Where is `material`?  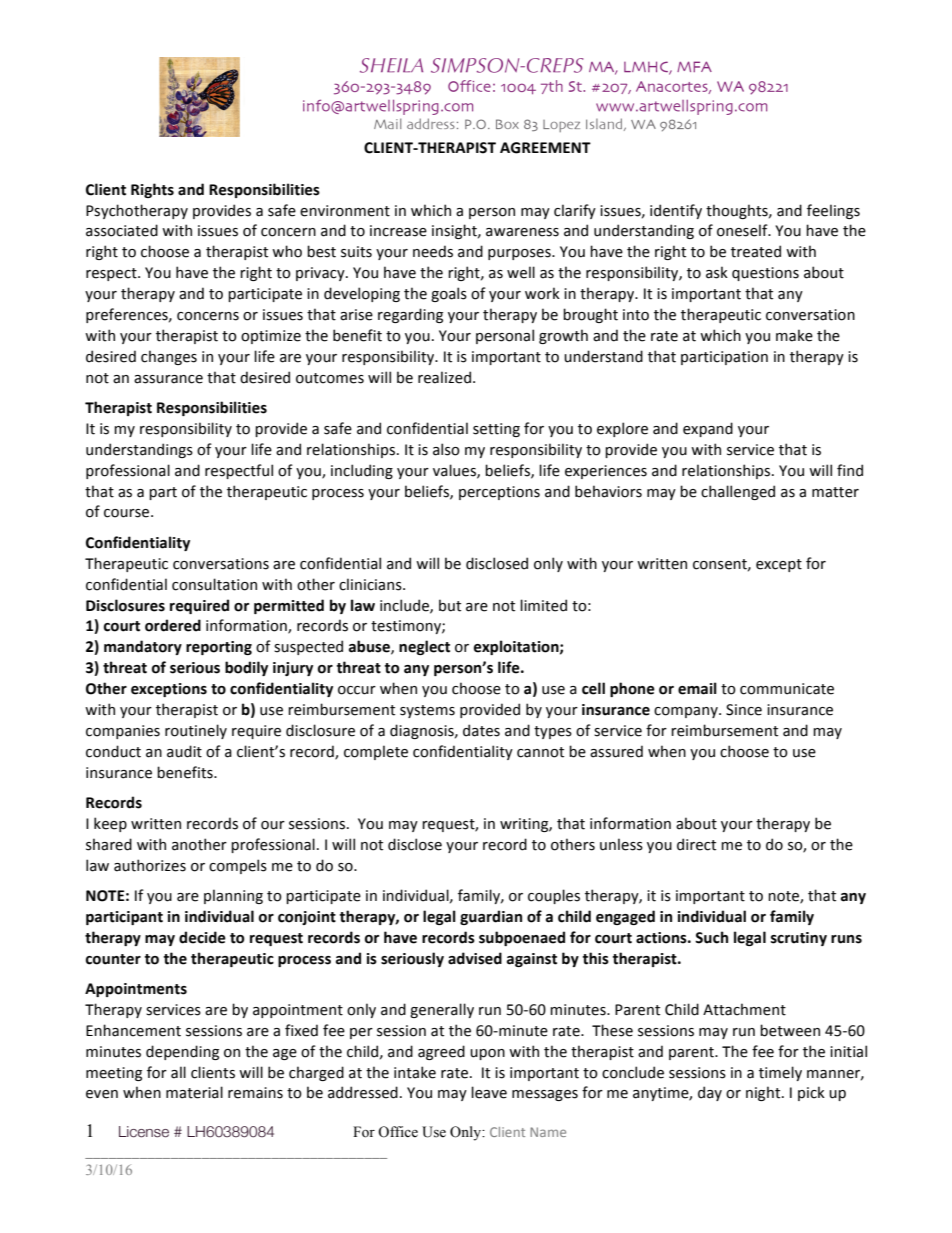
material is located at coordinates (194, 1092).
